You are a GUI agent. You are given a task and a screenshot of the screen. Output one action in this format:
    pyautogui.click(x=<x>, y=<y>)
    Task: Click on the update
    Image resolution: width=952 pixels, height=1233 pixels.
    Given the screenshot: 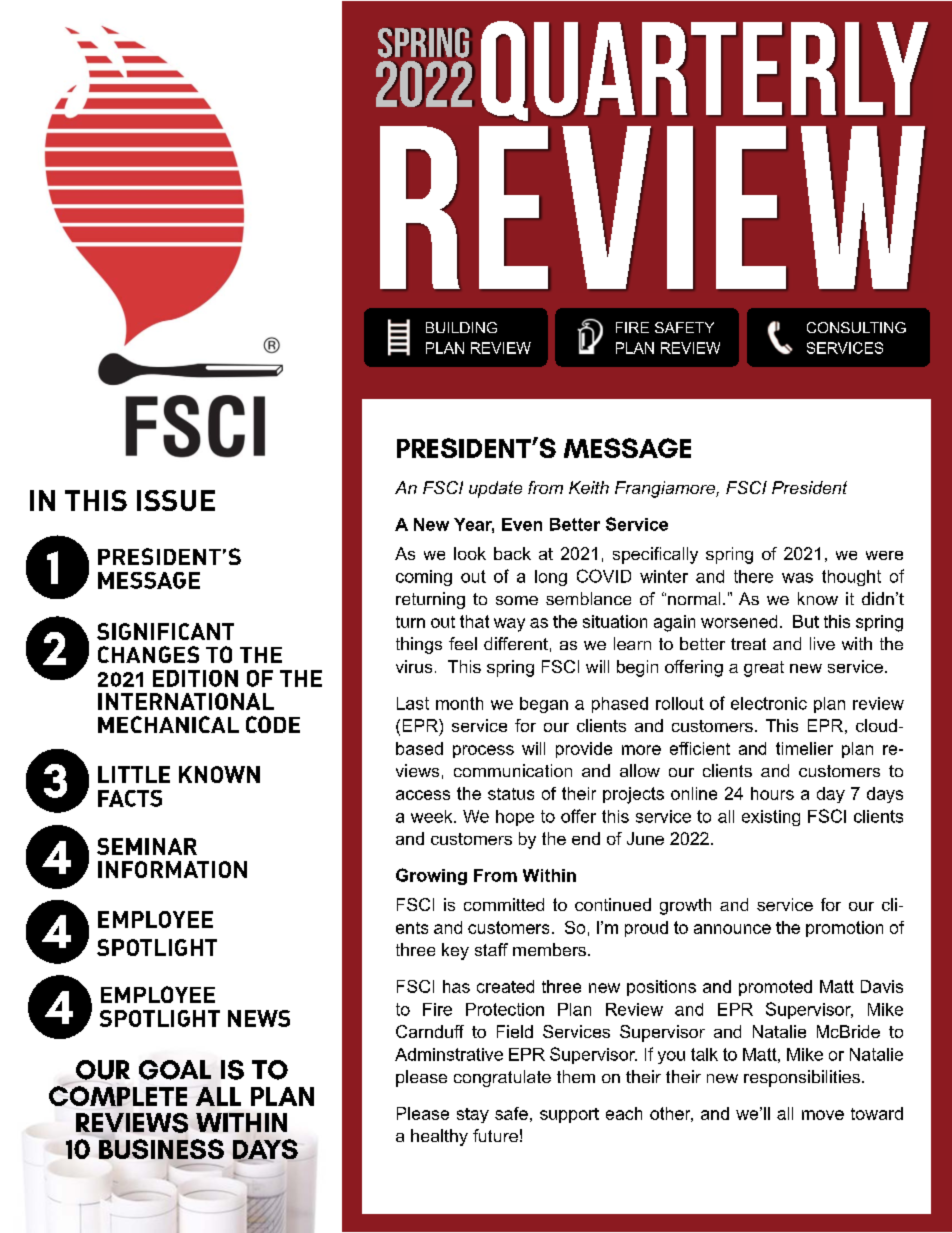 What is the action you would take?
    pyautogui.click(x=495, y=489)
